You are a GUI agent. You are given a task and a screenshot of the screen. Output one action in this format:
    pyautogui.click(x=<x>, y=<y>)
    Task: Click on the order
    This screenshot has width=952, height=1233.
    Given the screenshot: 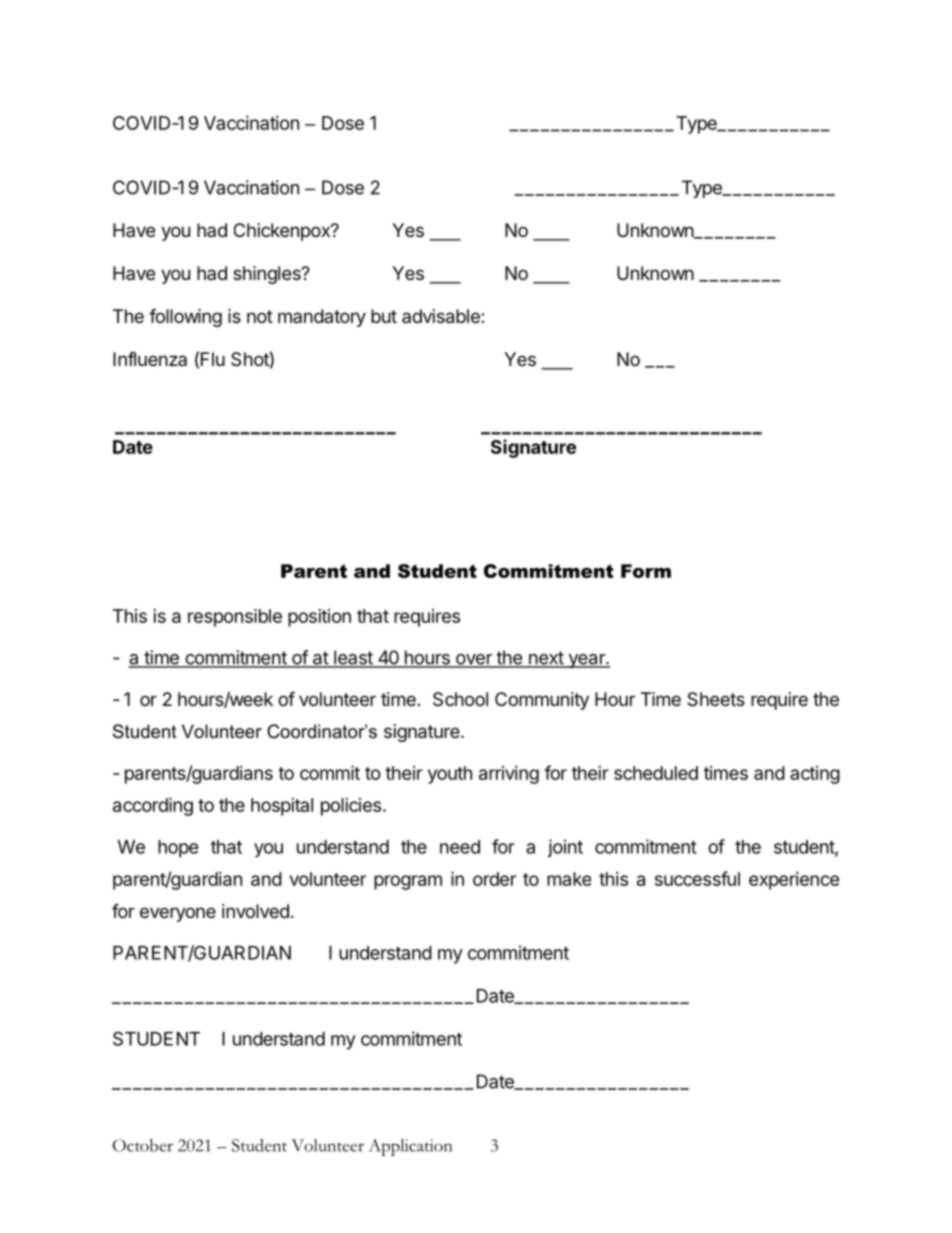 What is the action you would take?
    pyautogui.click(x=494, y=879)
